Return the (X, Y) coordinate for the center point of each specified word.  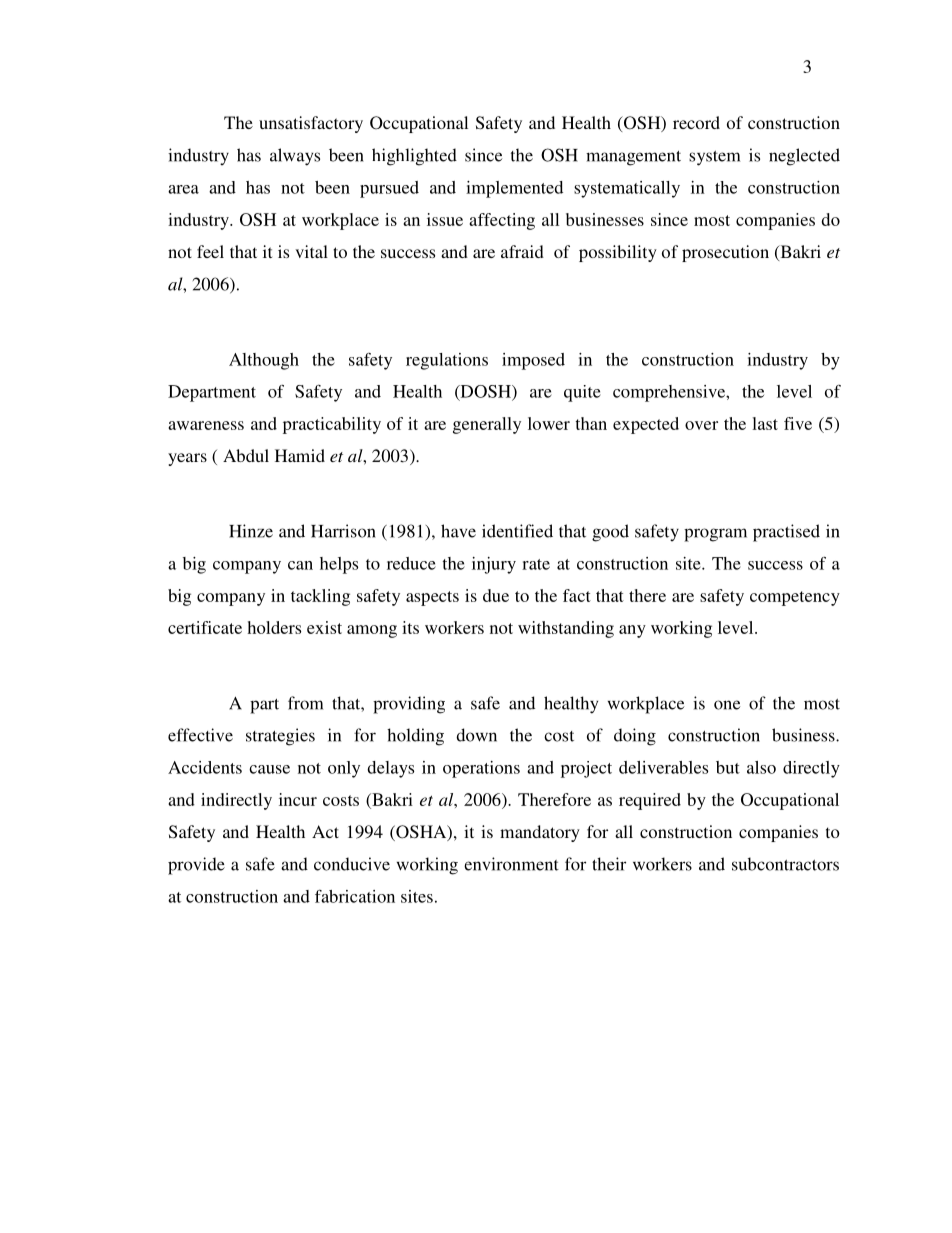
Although (264, 361)
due (496, 595)
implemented (514, 189)
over (701, 425)
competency (795, 598)
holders (274, 627)
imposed (533, 361)
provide (196, 866)
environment (511, 864)
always (295, 157)
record (696, 122)
